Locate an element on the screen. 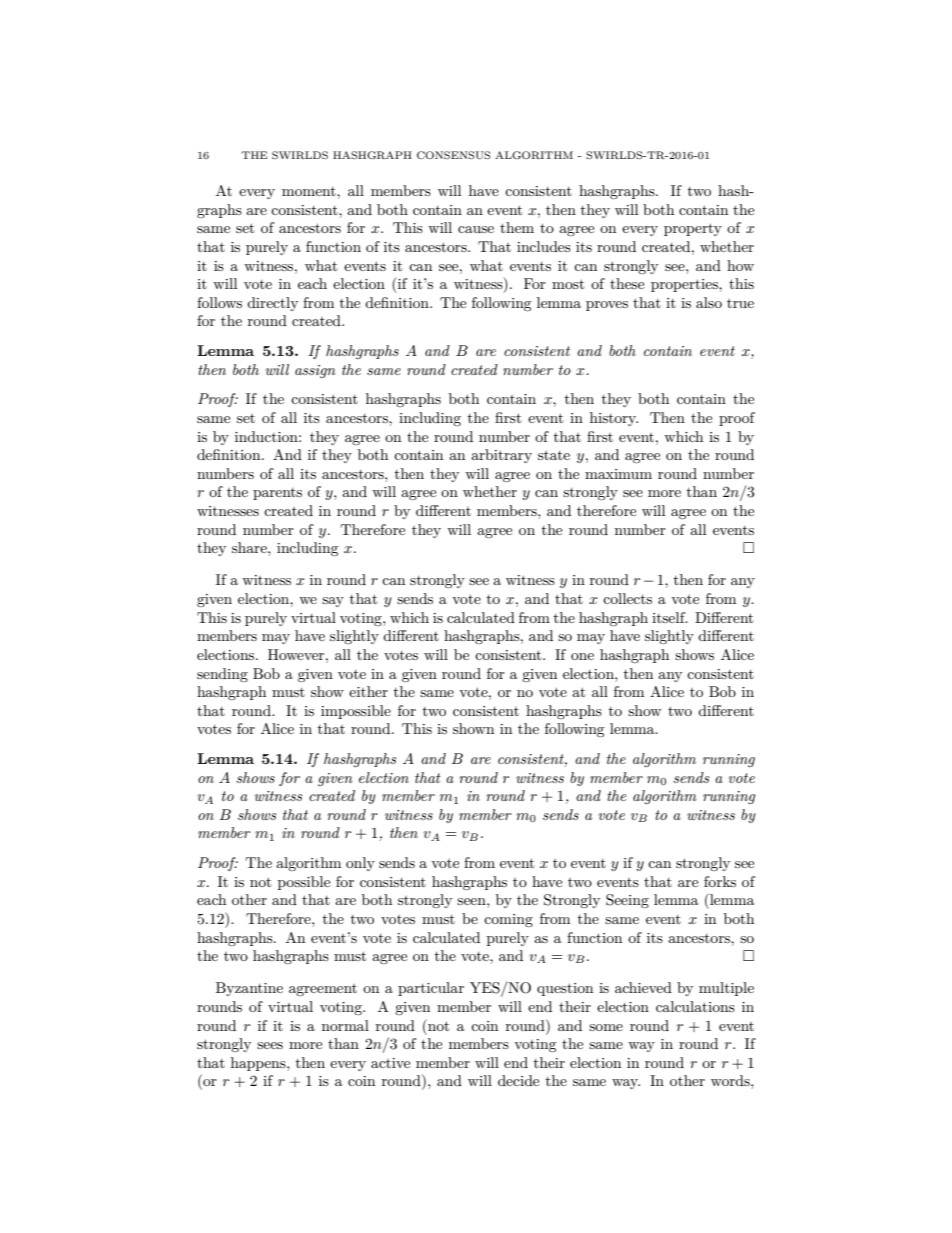 This screenshot has height=1233, width=952. itself is located at coordinates (670, 617).
